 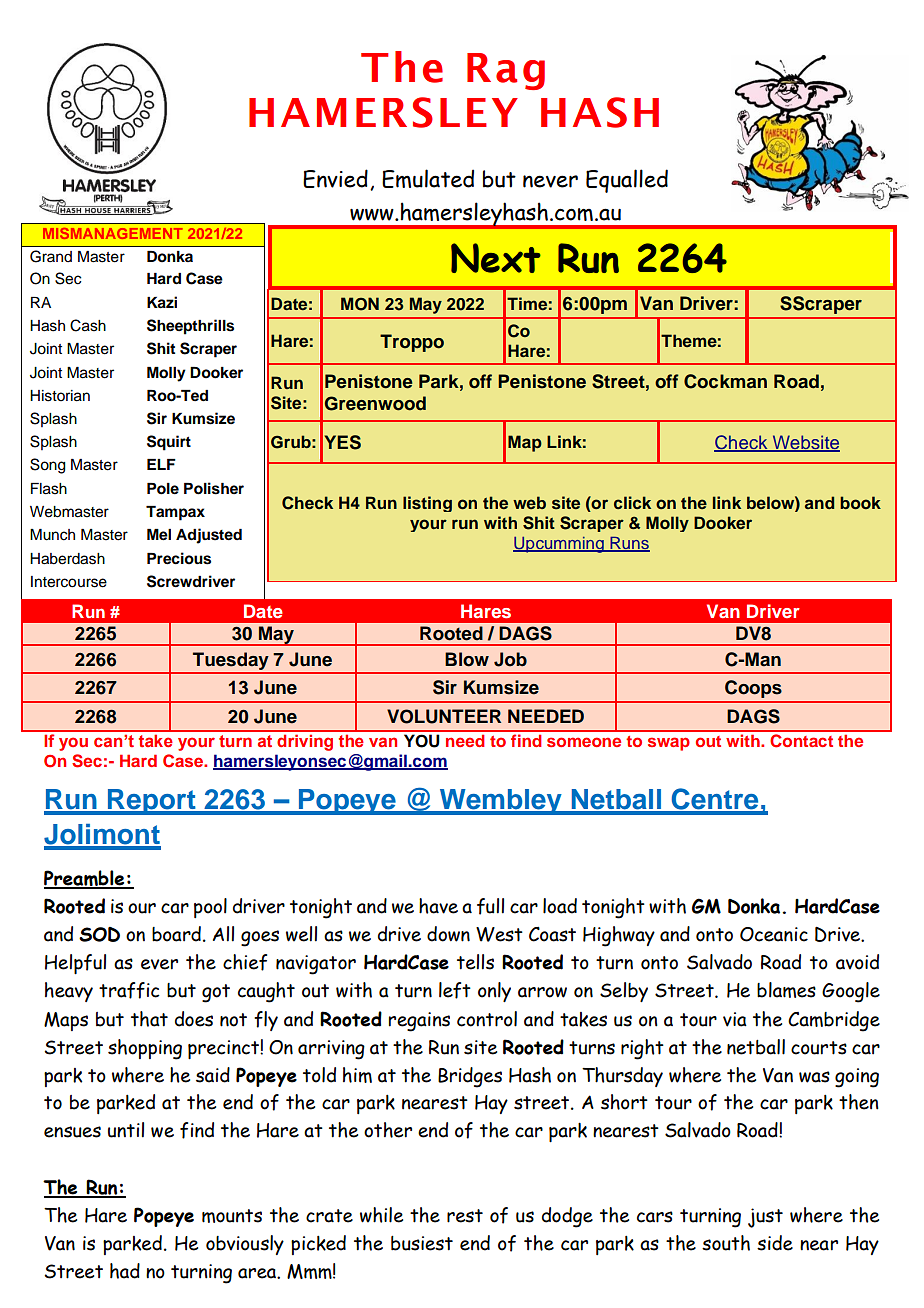 What do you see at coordinates (69, 582) in the screenshot?
I see `Intercourse` at bounding box center [69, 582].
